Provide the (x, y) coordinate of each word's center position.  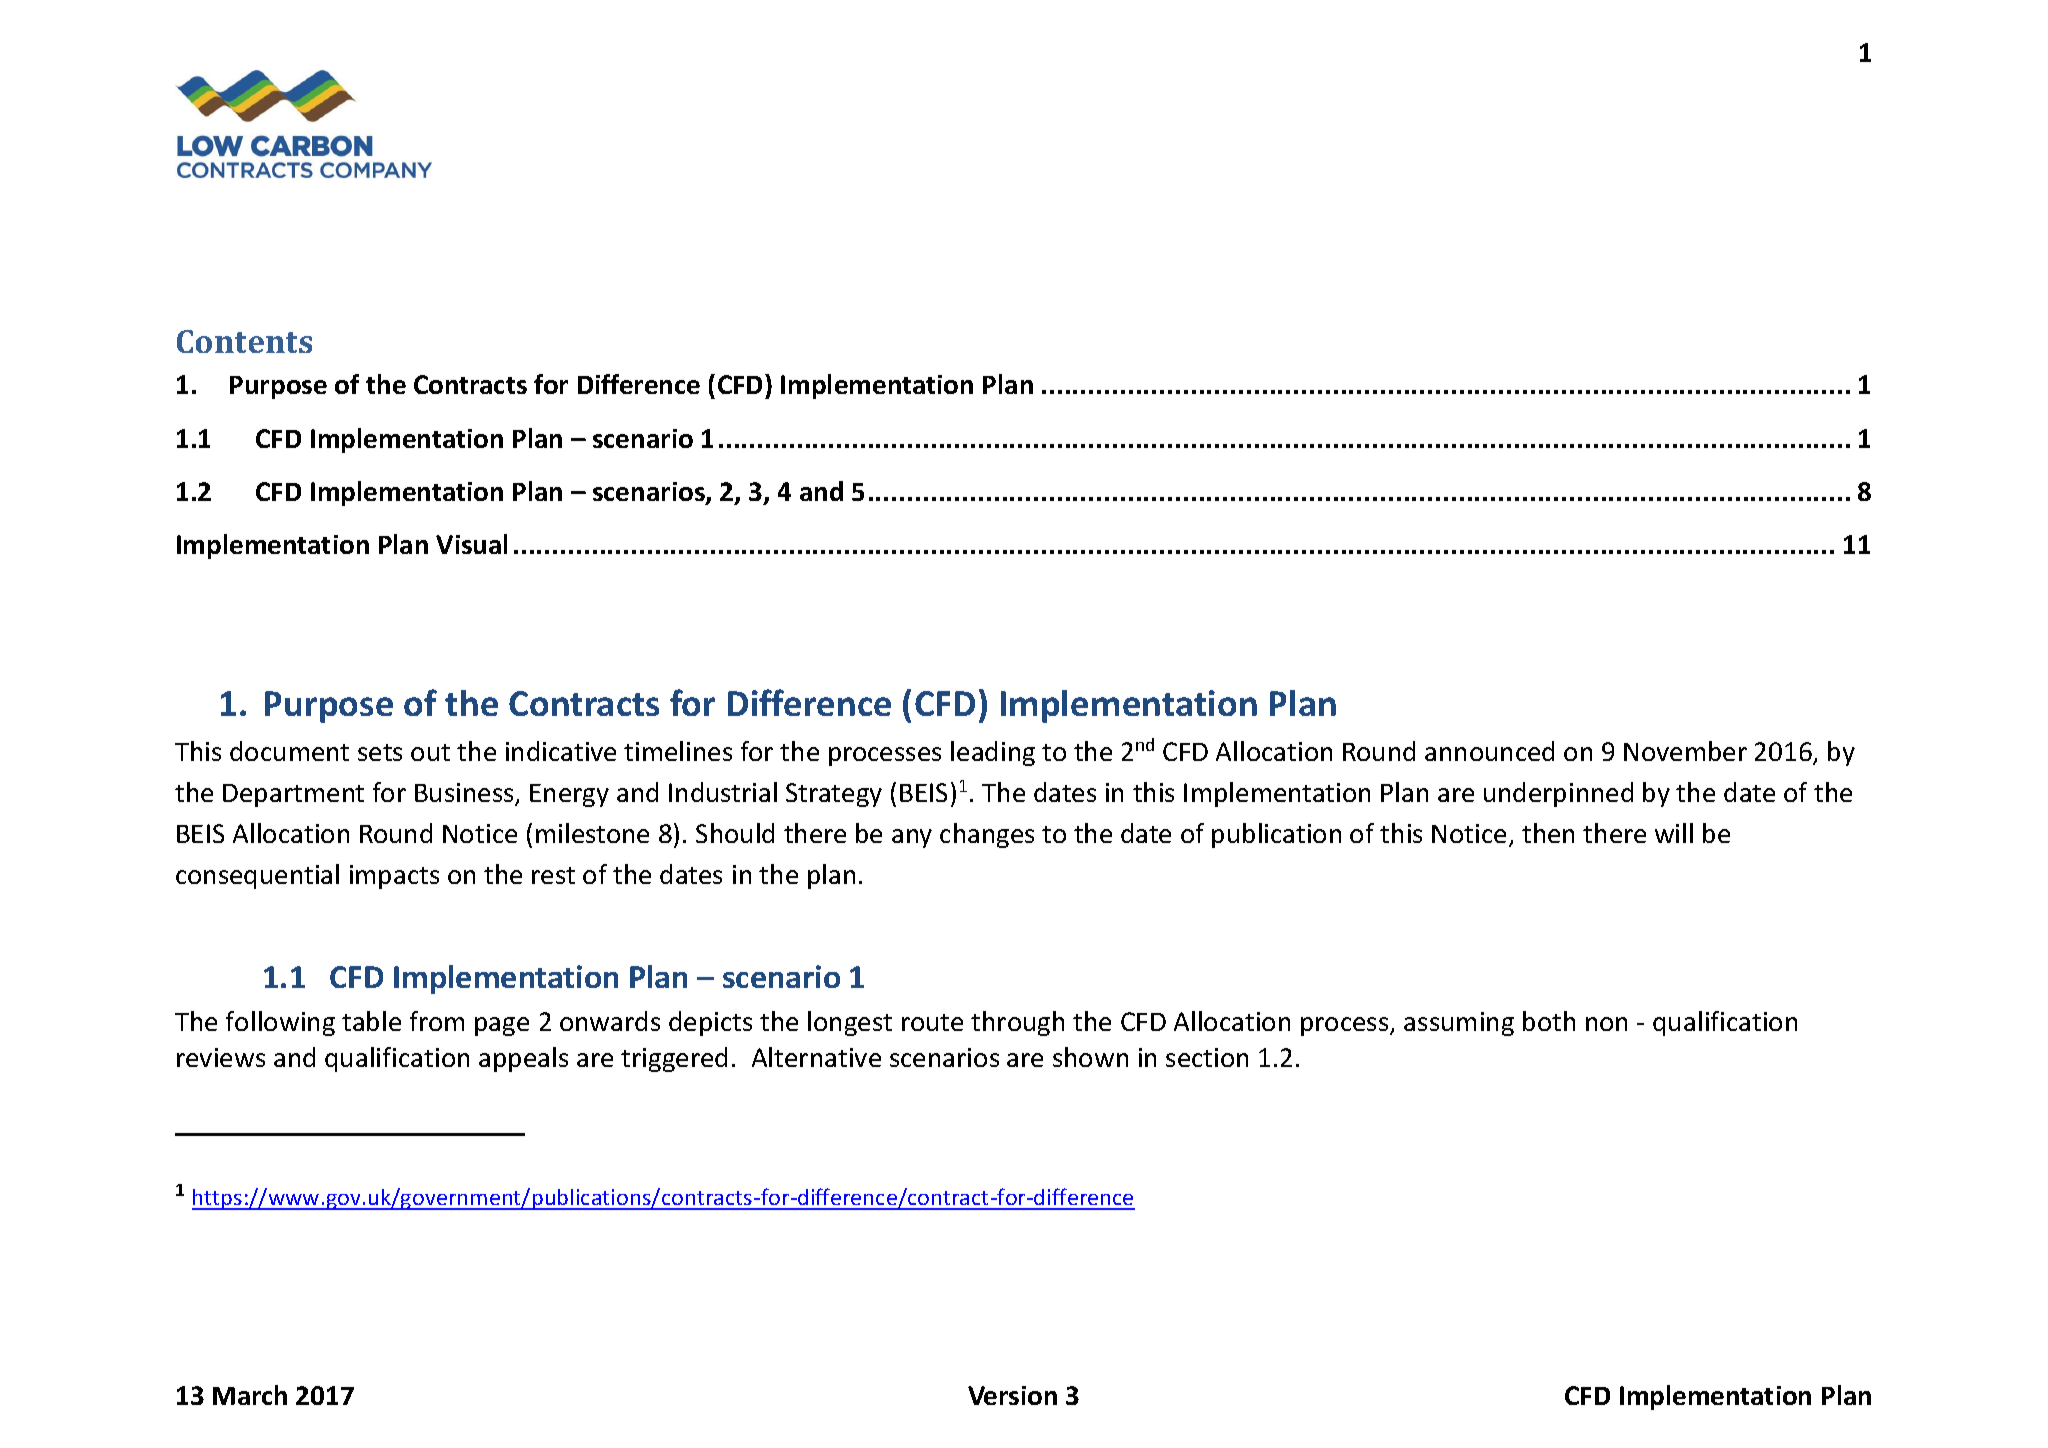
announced (1489, 751)
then (1548, 833)
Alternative (816, 1057)
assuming (1459, 1024)
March (250, 1395)
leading (993, 753)
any (912, 838)
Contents (244, 341)
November (1685, 751)
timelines (678, 751)
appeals (523, 1059)
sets (380, 752)
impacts (394, 877)
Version (1012, 1395)
